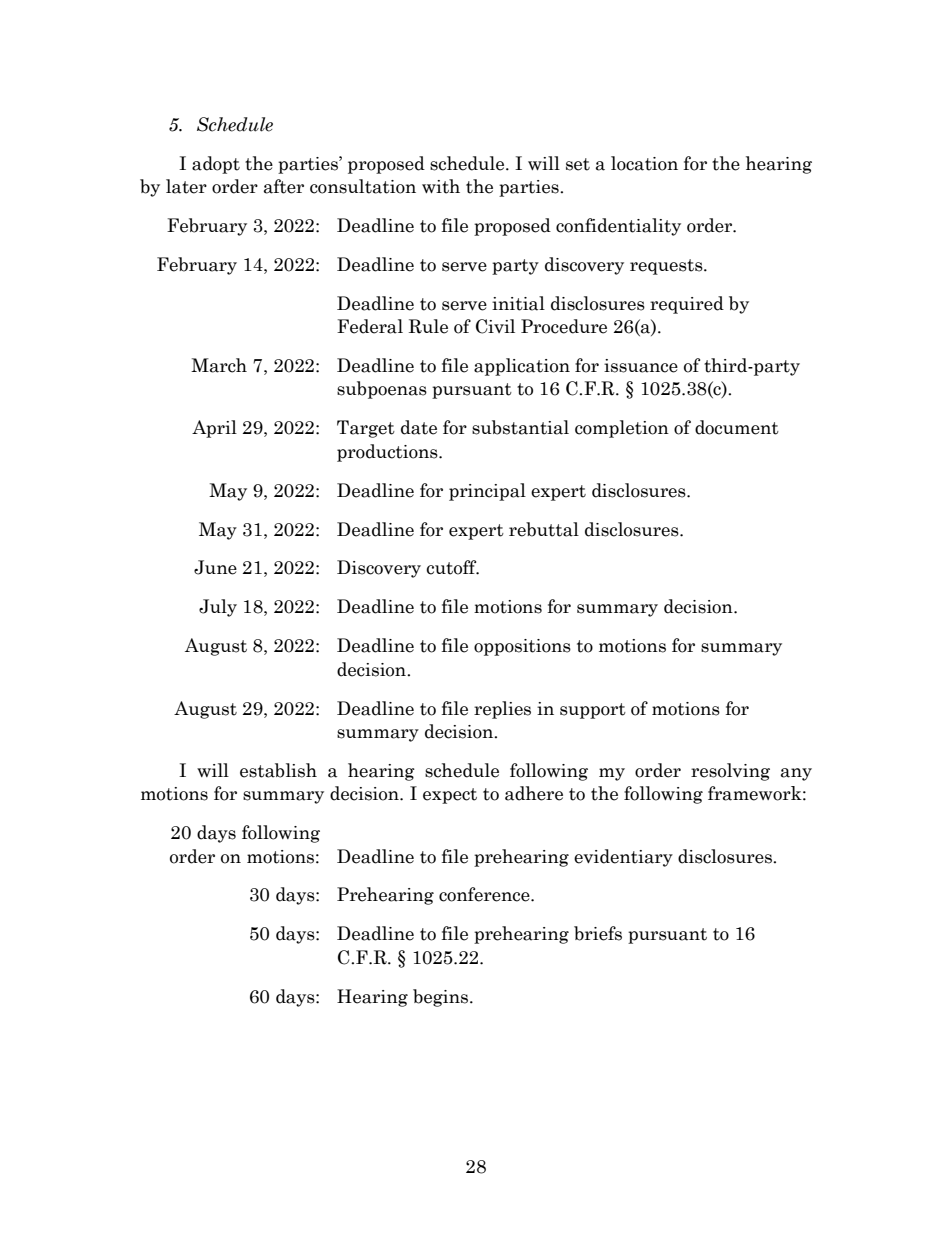 The image size is (952, 1233). I want to click on briefs, so click(598, 933).
